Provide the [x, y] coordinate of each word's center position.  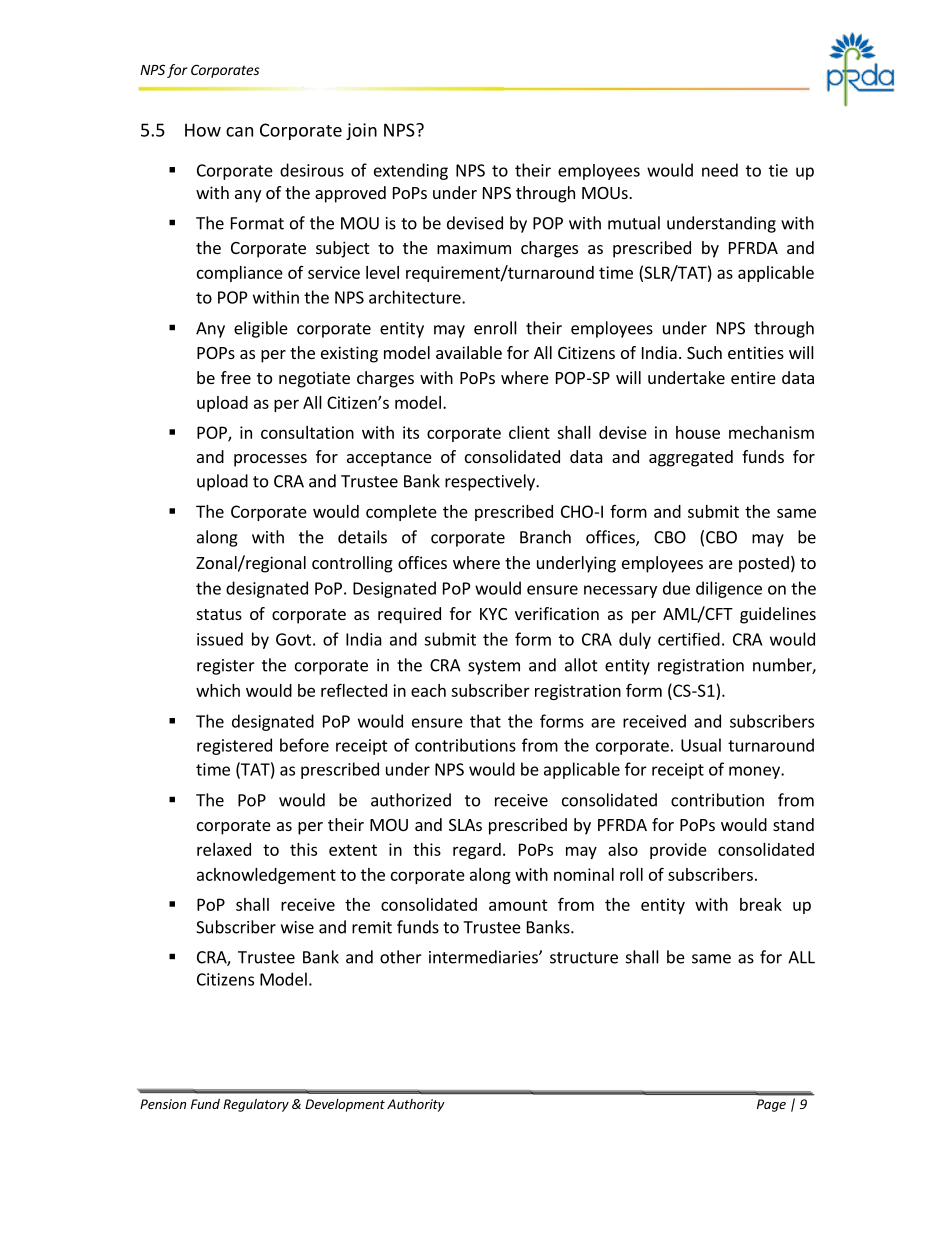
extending [411, 171]
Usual [701, 745]
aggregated [691, 458]
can [239, 132]
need [720, 170]
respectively [491, 482]
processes [270, 460]
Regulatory [256, 1105]
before [304, 745]
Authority [416, 1105]
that [485, 721]
